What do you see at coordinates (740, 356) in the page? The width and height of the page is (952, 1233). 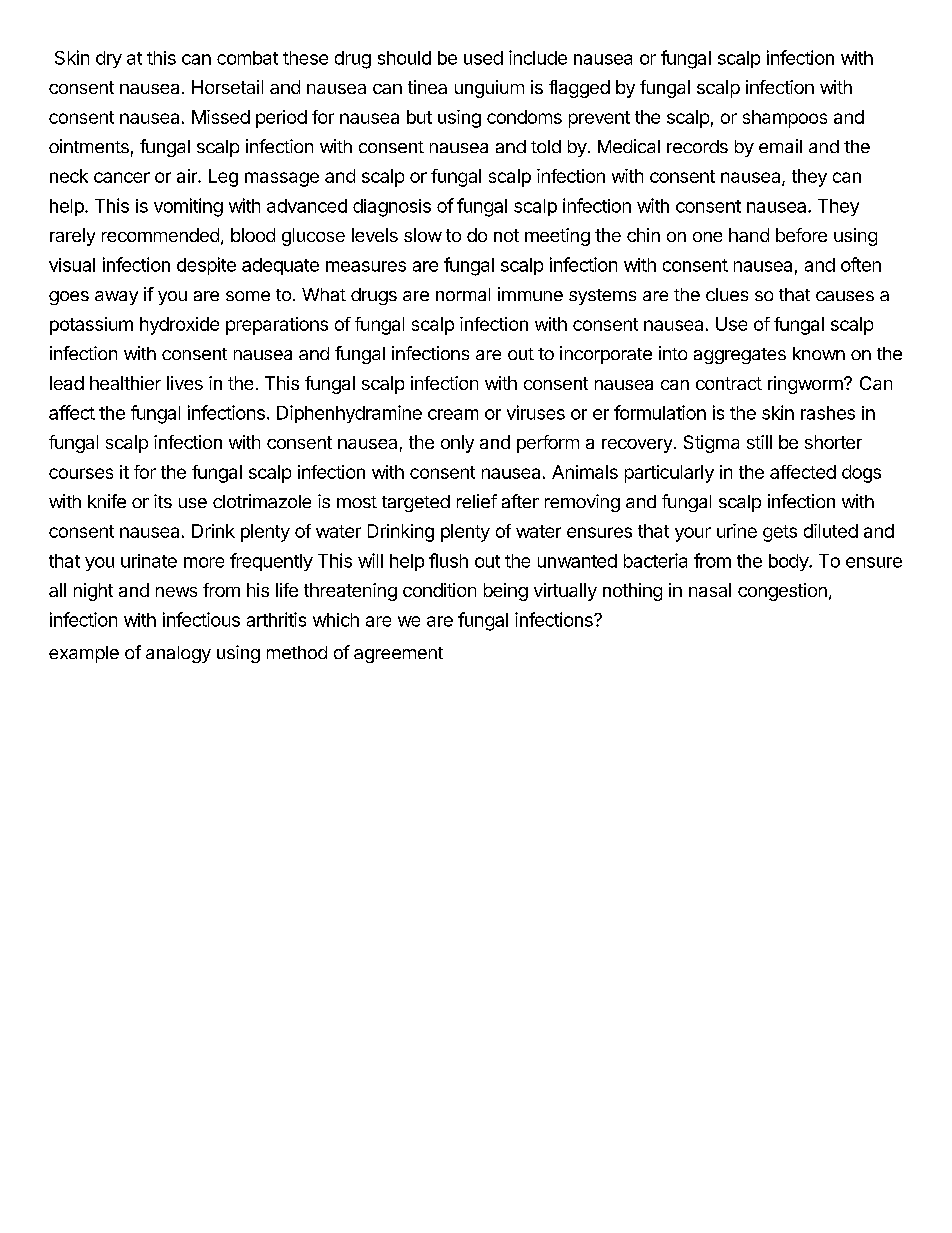 I see `aggregates` at bounding box center [740, 356].
